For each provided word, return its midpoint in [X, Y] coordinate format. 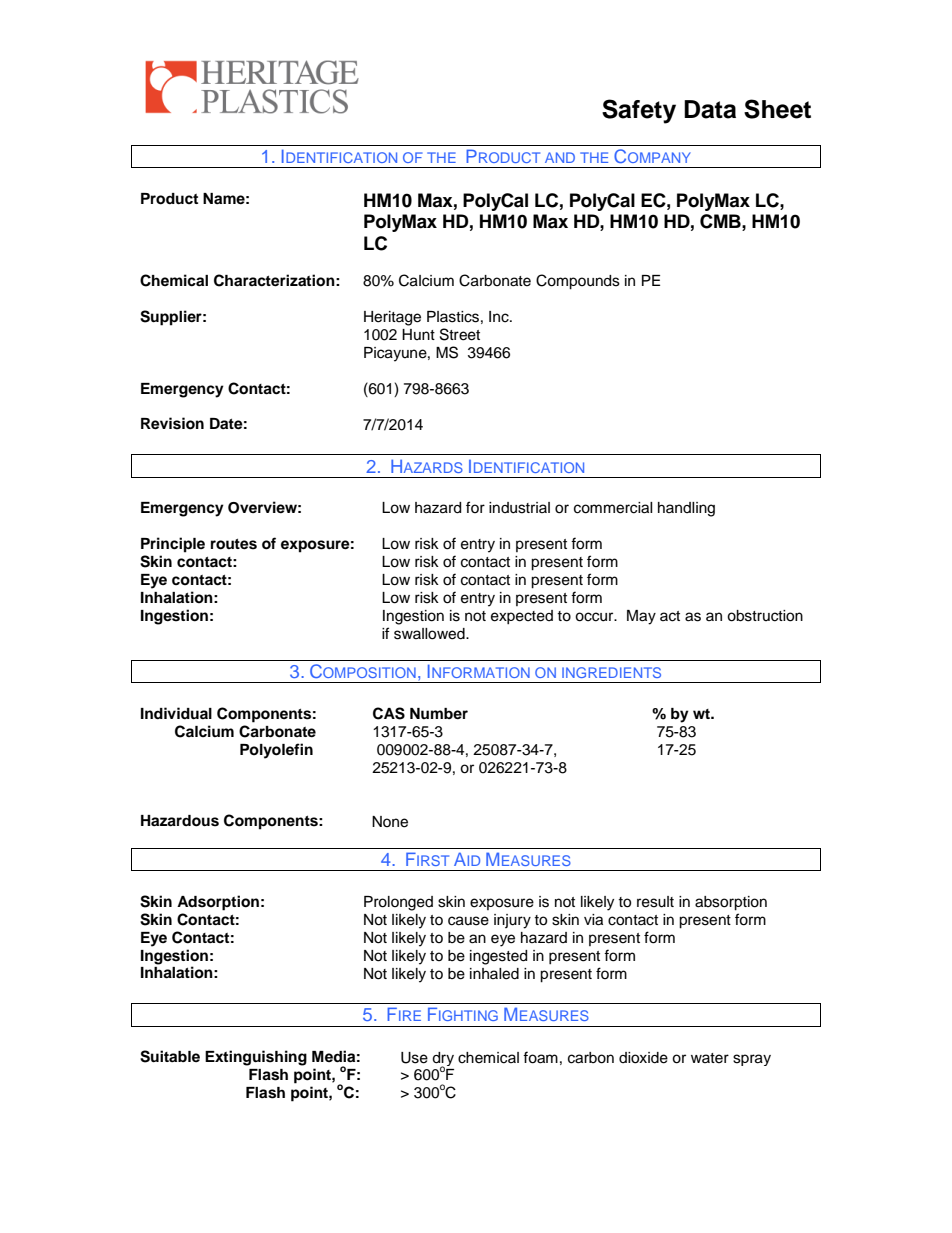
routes [234, 544]
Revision [172, 423]
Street [460, 334]
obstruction [765, 616]
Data [710, 109]
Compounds [578, 282]
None [390, 822]
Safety [639, 111]
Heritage [392, 318]
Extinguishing [256, 1058]
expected [522, 617]
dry [443, 1060]
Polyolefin [276, 751]
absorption [731, 903]
